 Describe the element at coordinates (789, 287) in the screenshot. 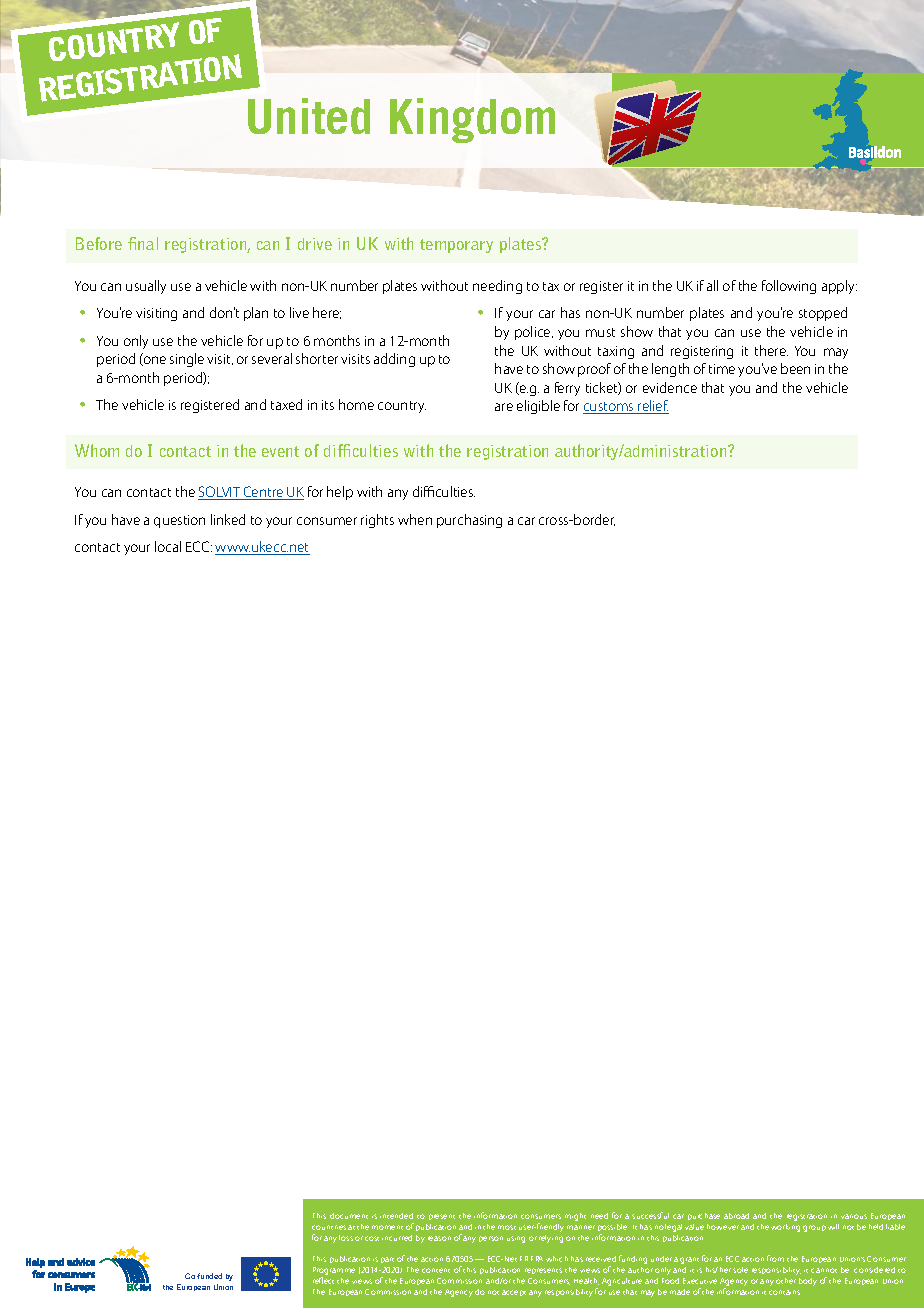

I see `following` at that location.
